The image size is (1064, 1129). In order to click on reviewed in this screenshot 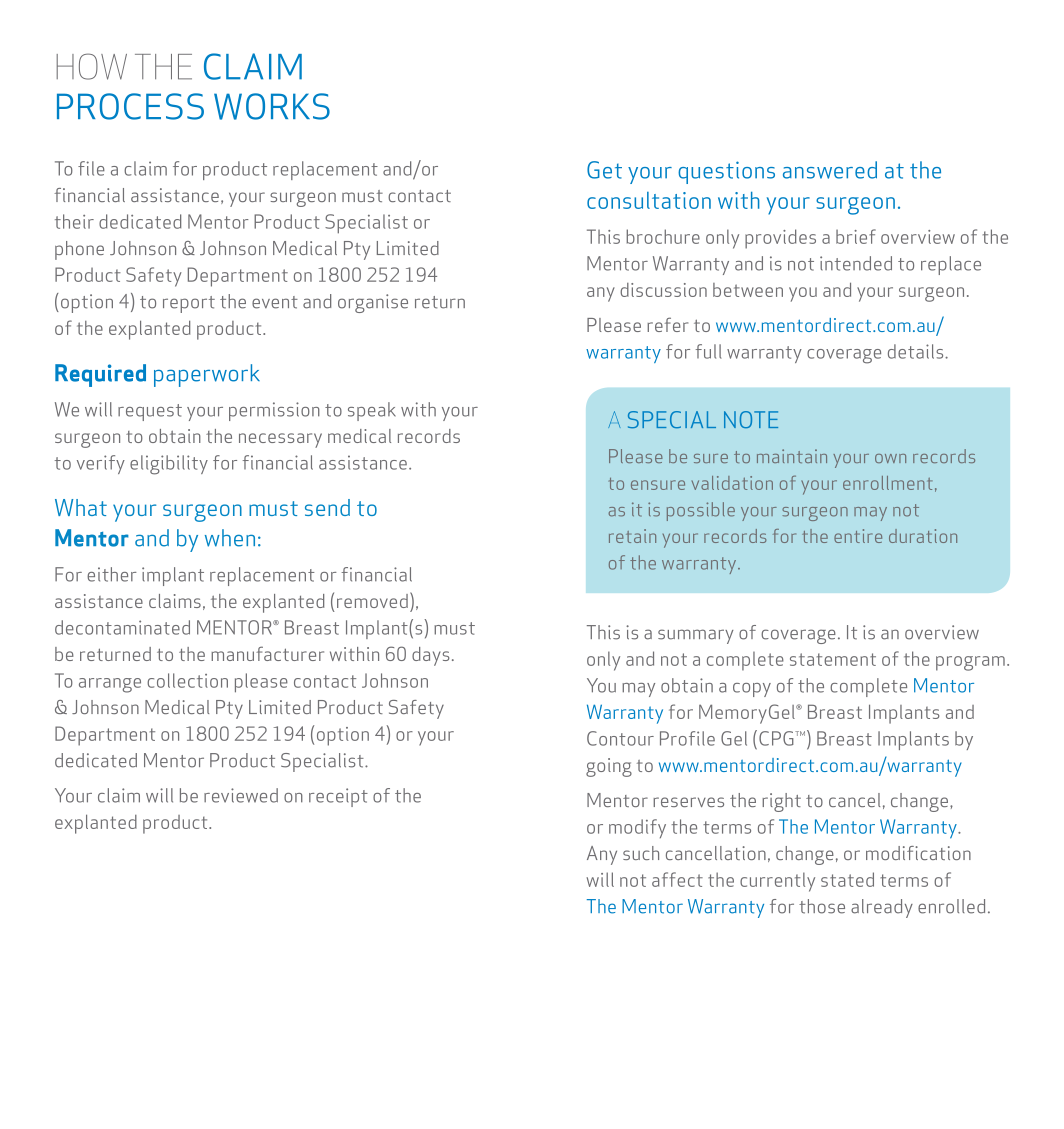, I will do `click(241, 795)`.
